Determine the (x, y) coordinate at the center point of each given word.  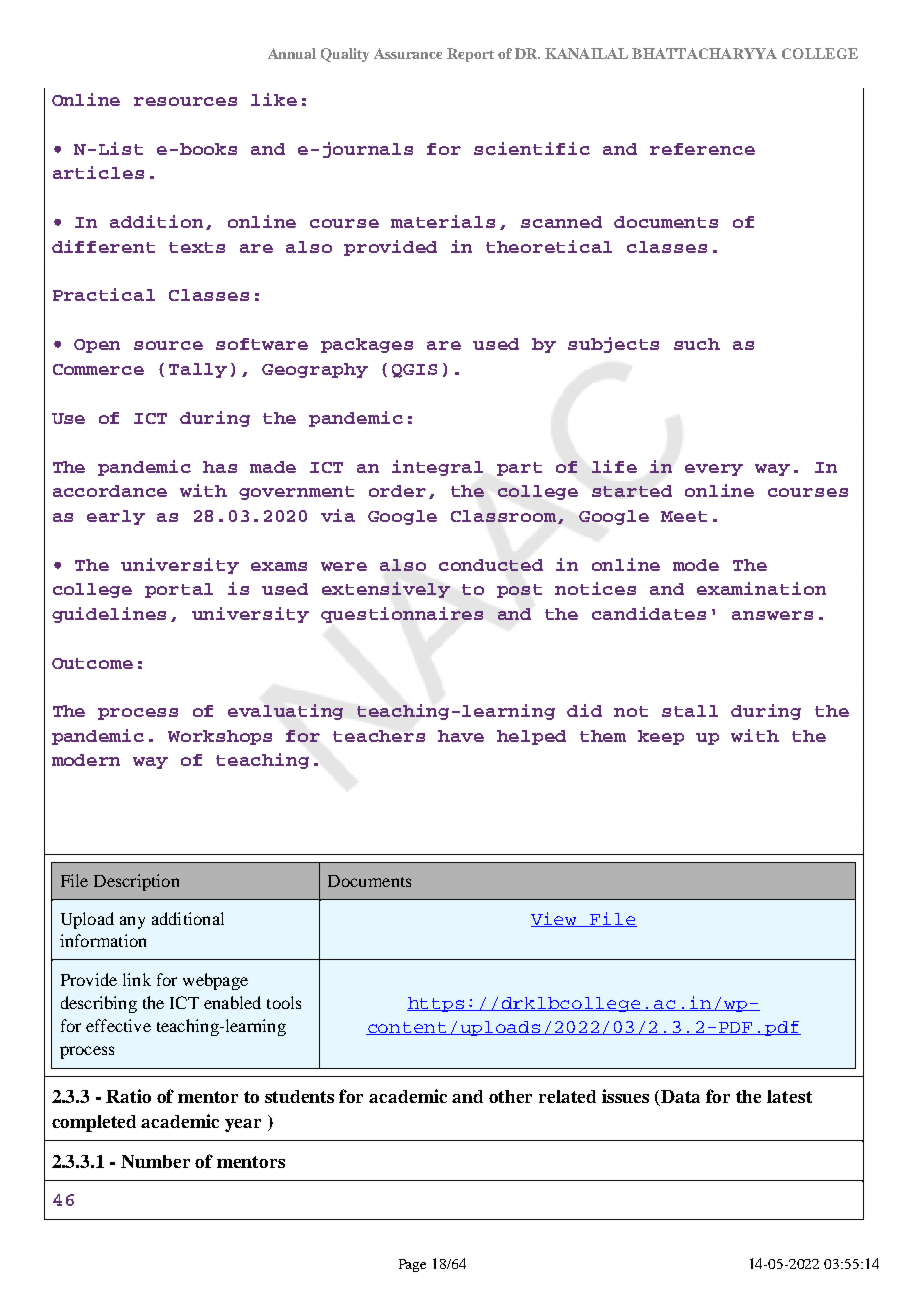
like (274, 99)
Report (470, 55)
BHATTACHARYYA (704, 53)
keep (661, 737)
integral (437, 468)
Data (680, 1096)
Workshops (220, 737)
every (714, 470)
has (220, 467)
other (510, 1096)
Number (155, 1161)
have (461, 736)
